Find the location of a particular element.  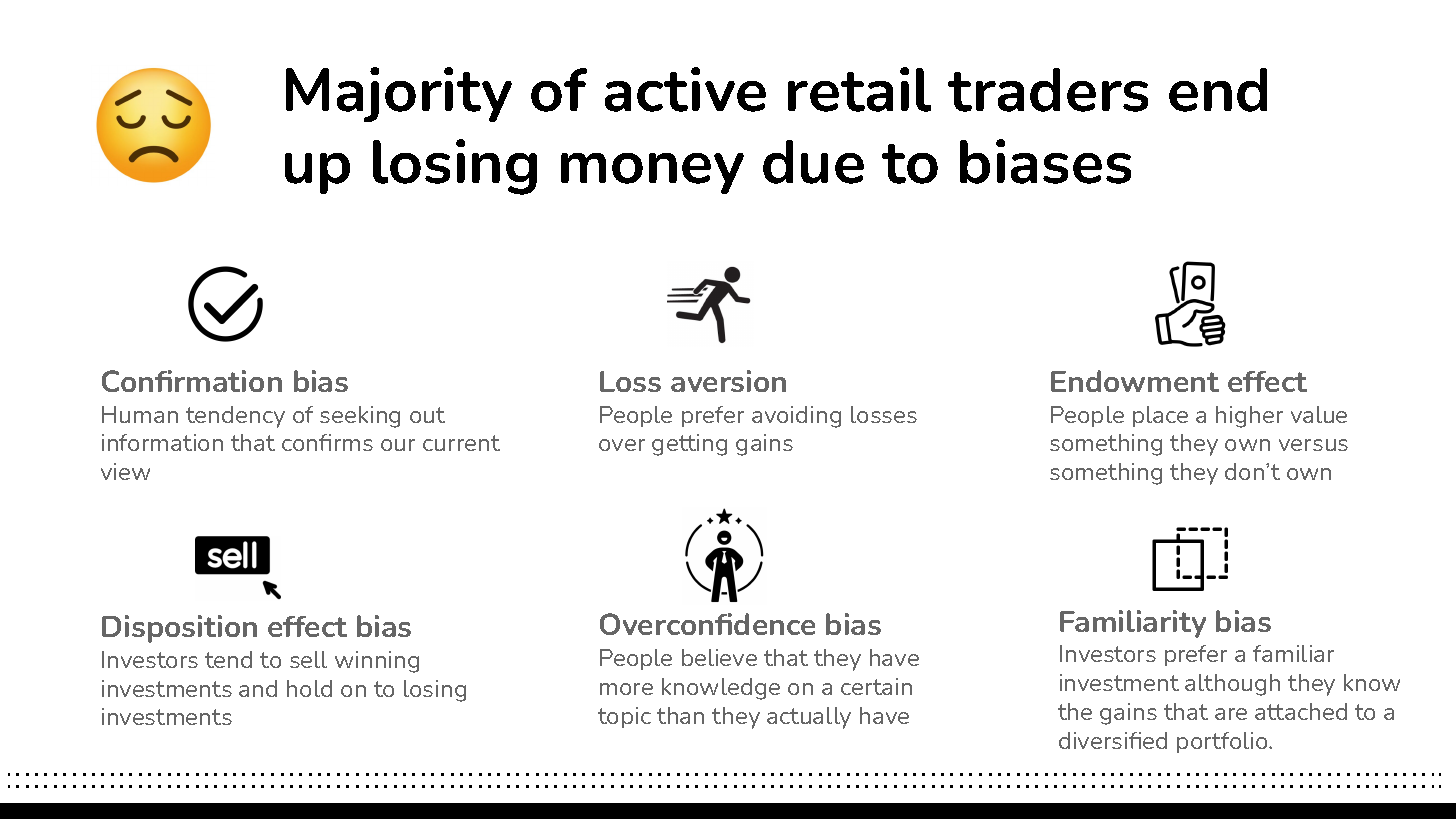

seeking is located at coordinates (360, 417).
